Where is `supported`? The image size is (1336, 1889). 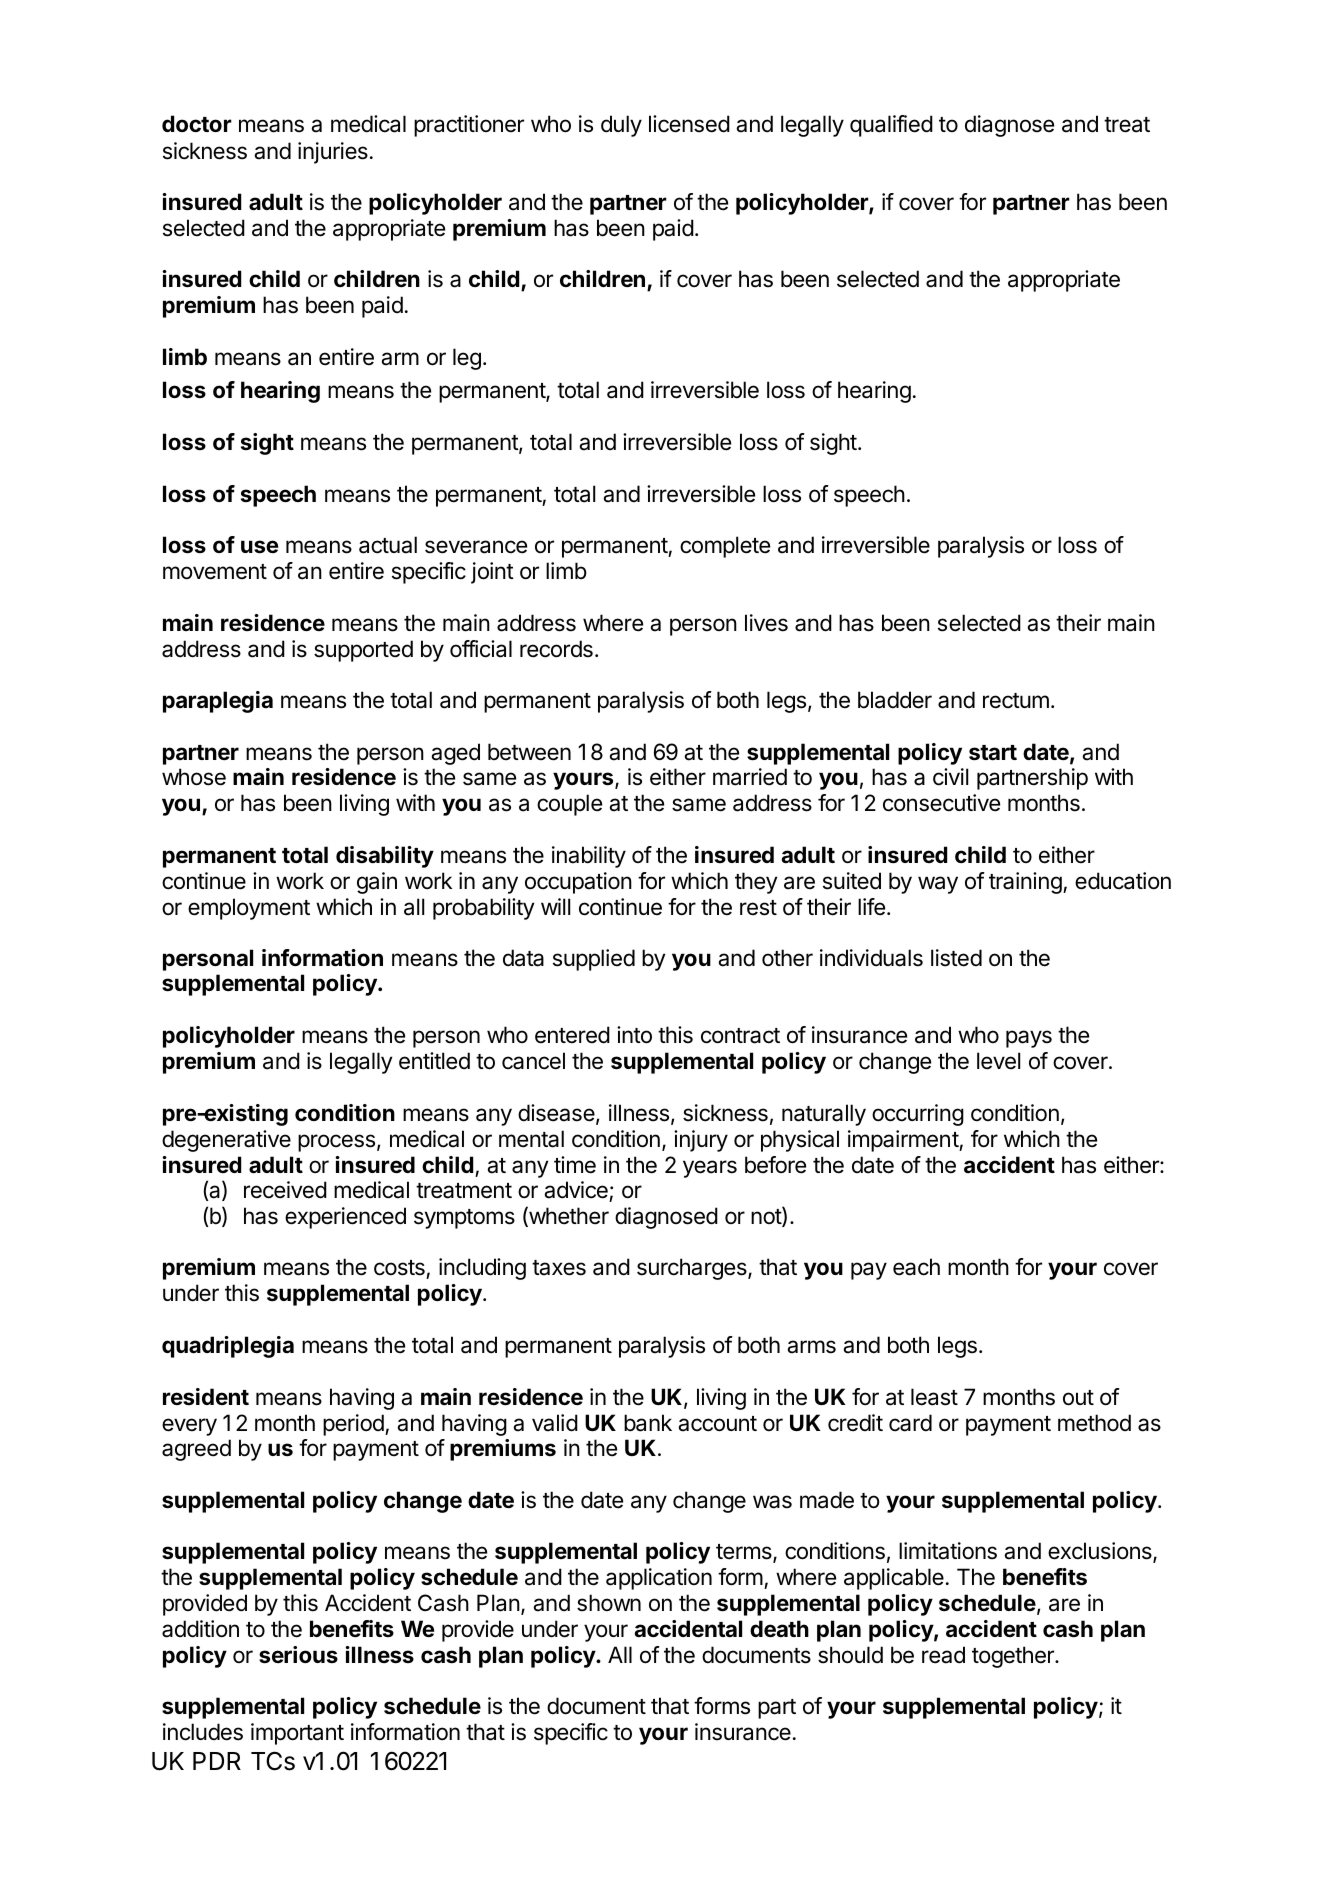 supported is located at coordinates (363, 651).
